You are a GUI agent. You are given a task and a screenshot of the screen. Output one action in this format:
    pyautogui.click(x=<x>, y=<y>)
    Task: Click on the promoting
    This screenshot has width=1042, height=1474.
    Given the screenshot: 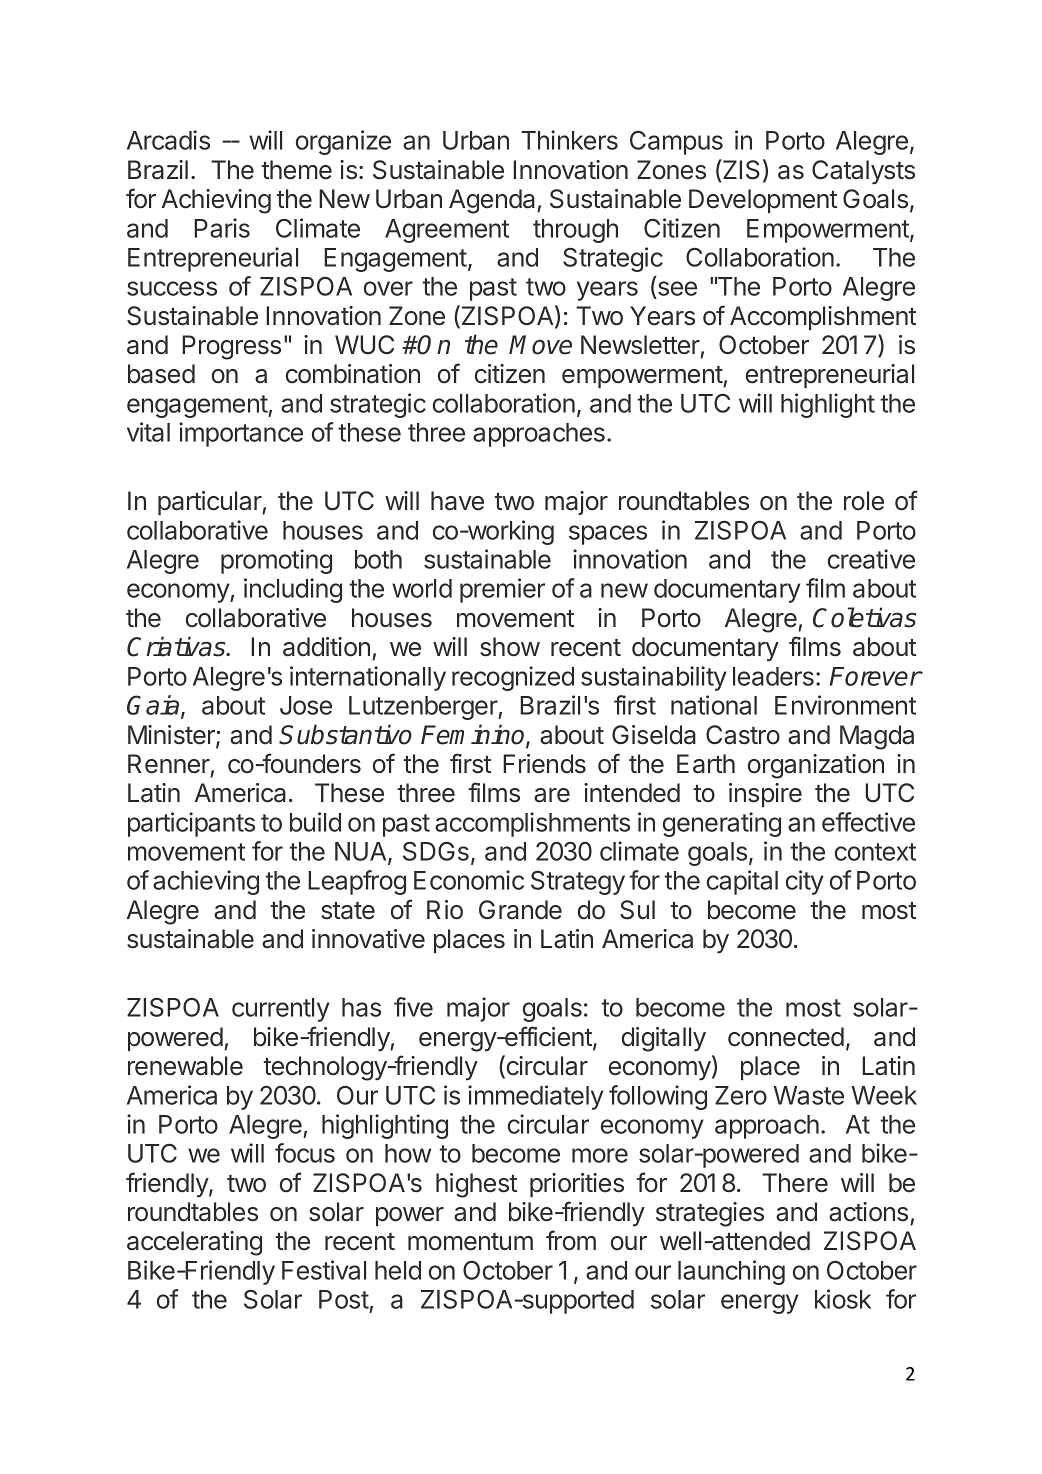 What is the action you would take?
    pyautogui.click(x=276, y=561)
